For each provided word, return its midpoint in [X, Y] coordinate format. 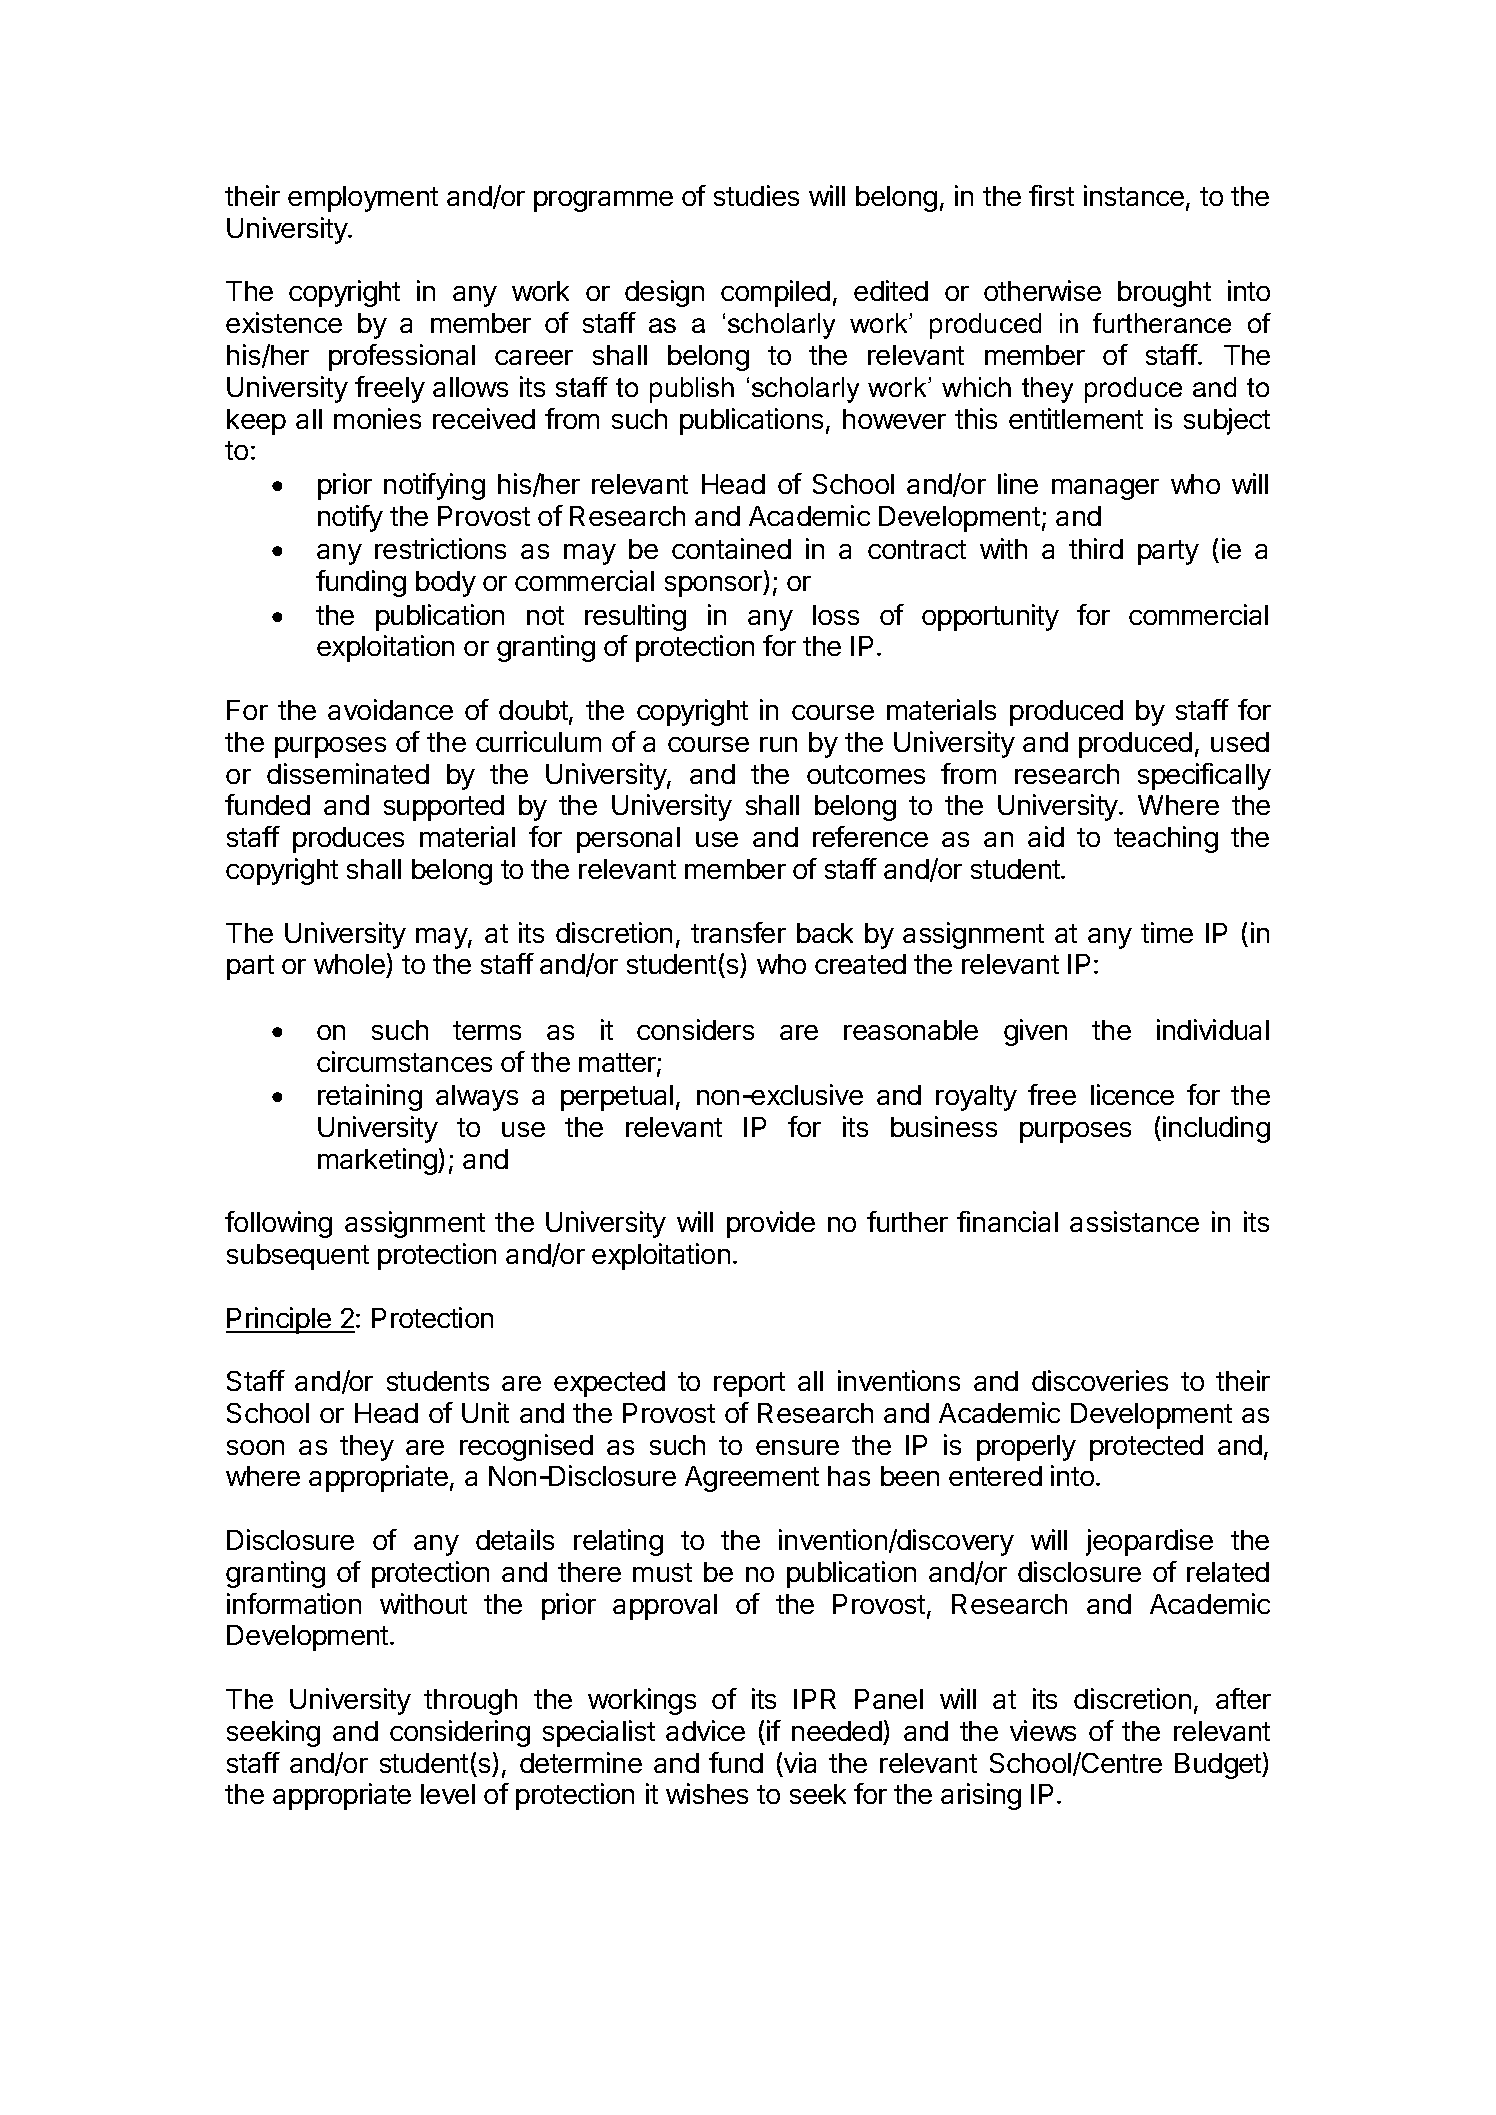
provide [771, 1224]
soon [255, 1447]
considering [460, 1733]
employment [363, 199]
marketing [378, 1161]
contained [731, 548]
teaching [1166, 839]
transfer [738, 932]
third [1096, 548]
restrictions [440, 548]
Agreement [752, 1479]
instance [1134, 195]
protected [1146, 1448]
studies [756, 195]
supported [444, 808]
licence [1132, 1094]
